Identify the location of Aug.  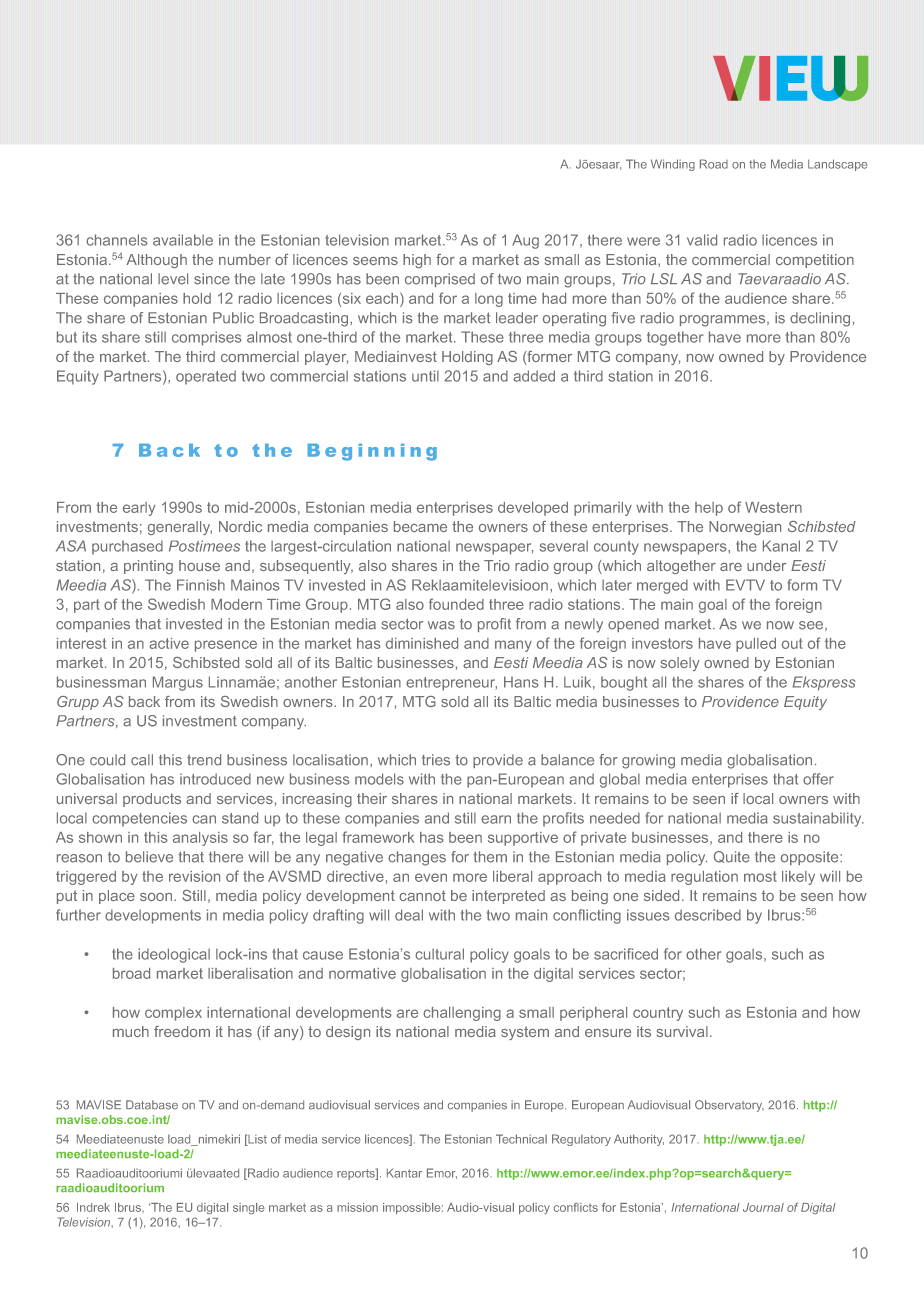
(525, 241).
